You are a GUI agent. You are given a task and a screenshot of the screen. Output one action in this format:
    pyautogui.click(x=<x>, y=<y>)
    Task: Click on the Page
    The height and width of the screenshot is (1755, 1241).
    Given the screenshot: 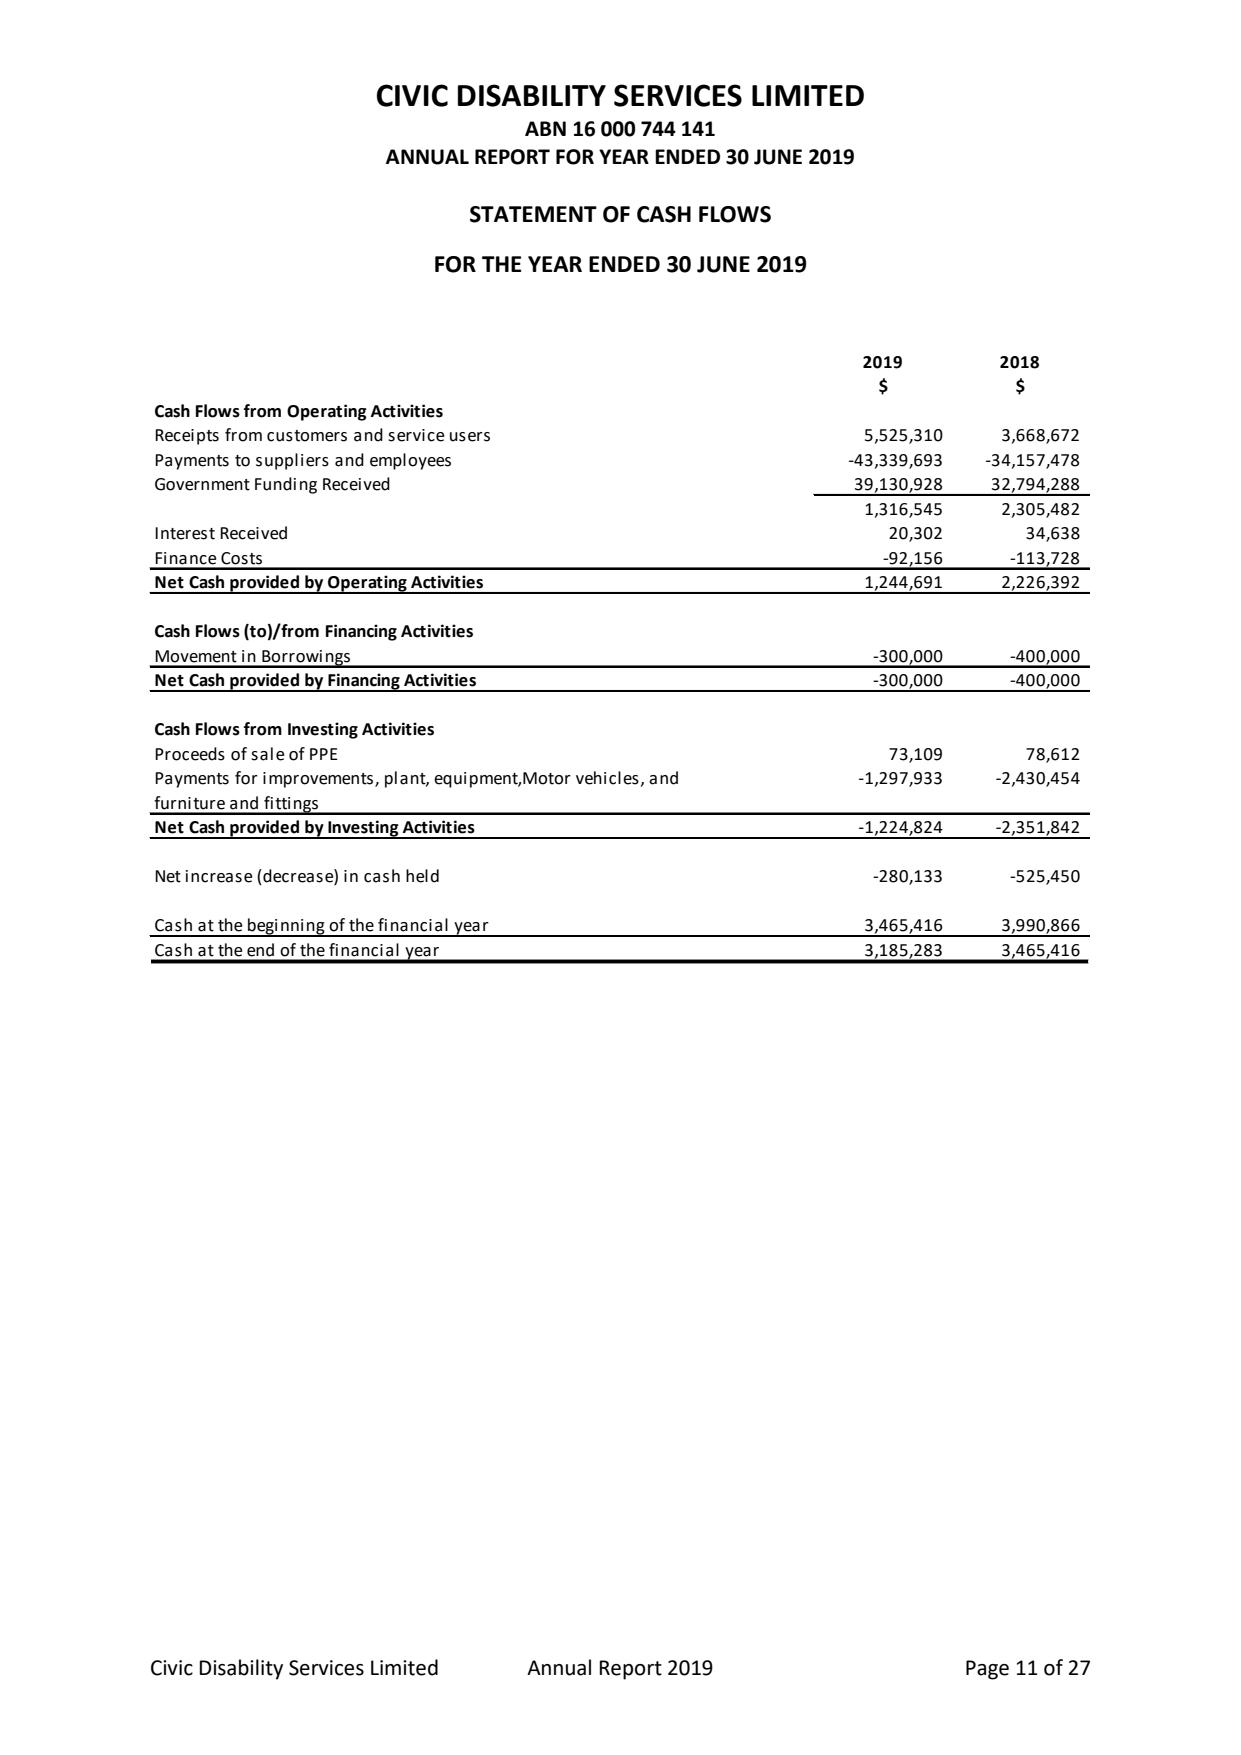 What is the action you would take?
    pyautogui.click(x=987, y=1670)
